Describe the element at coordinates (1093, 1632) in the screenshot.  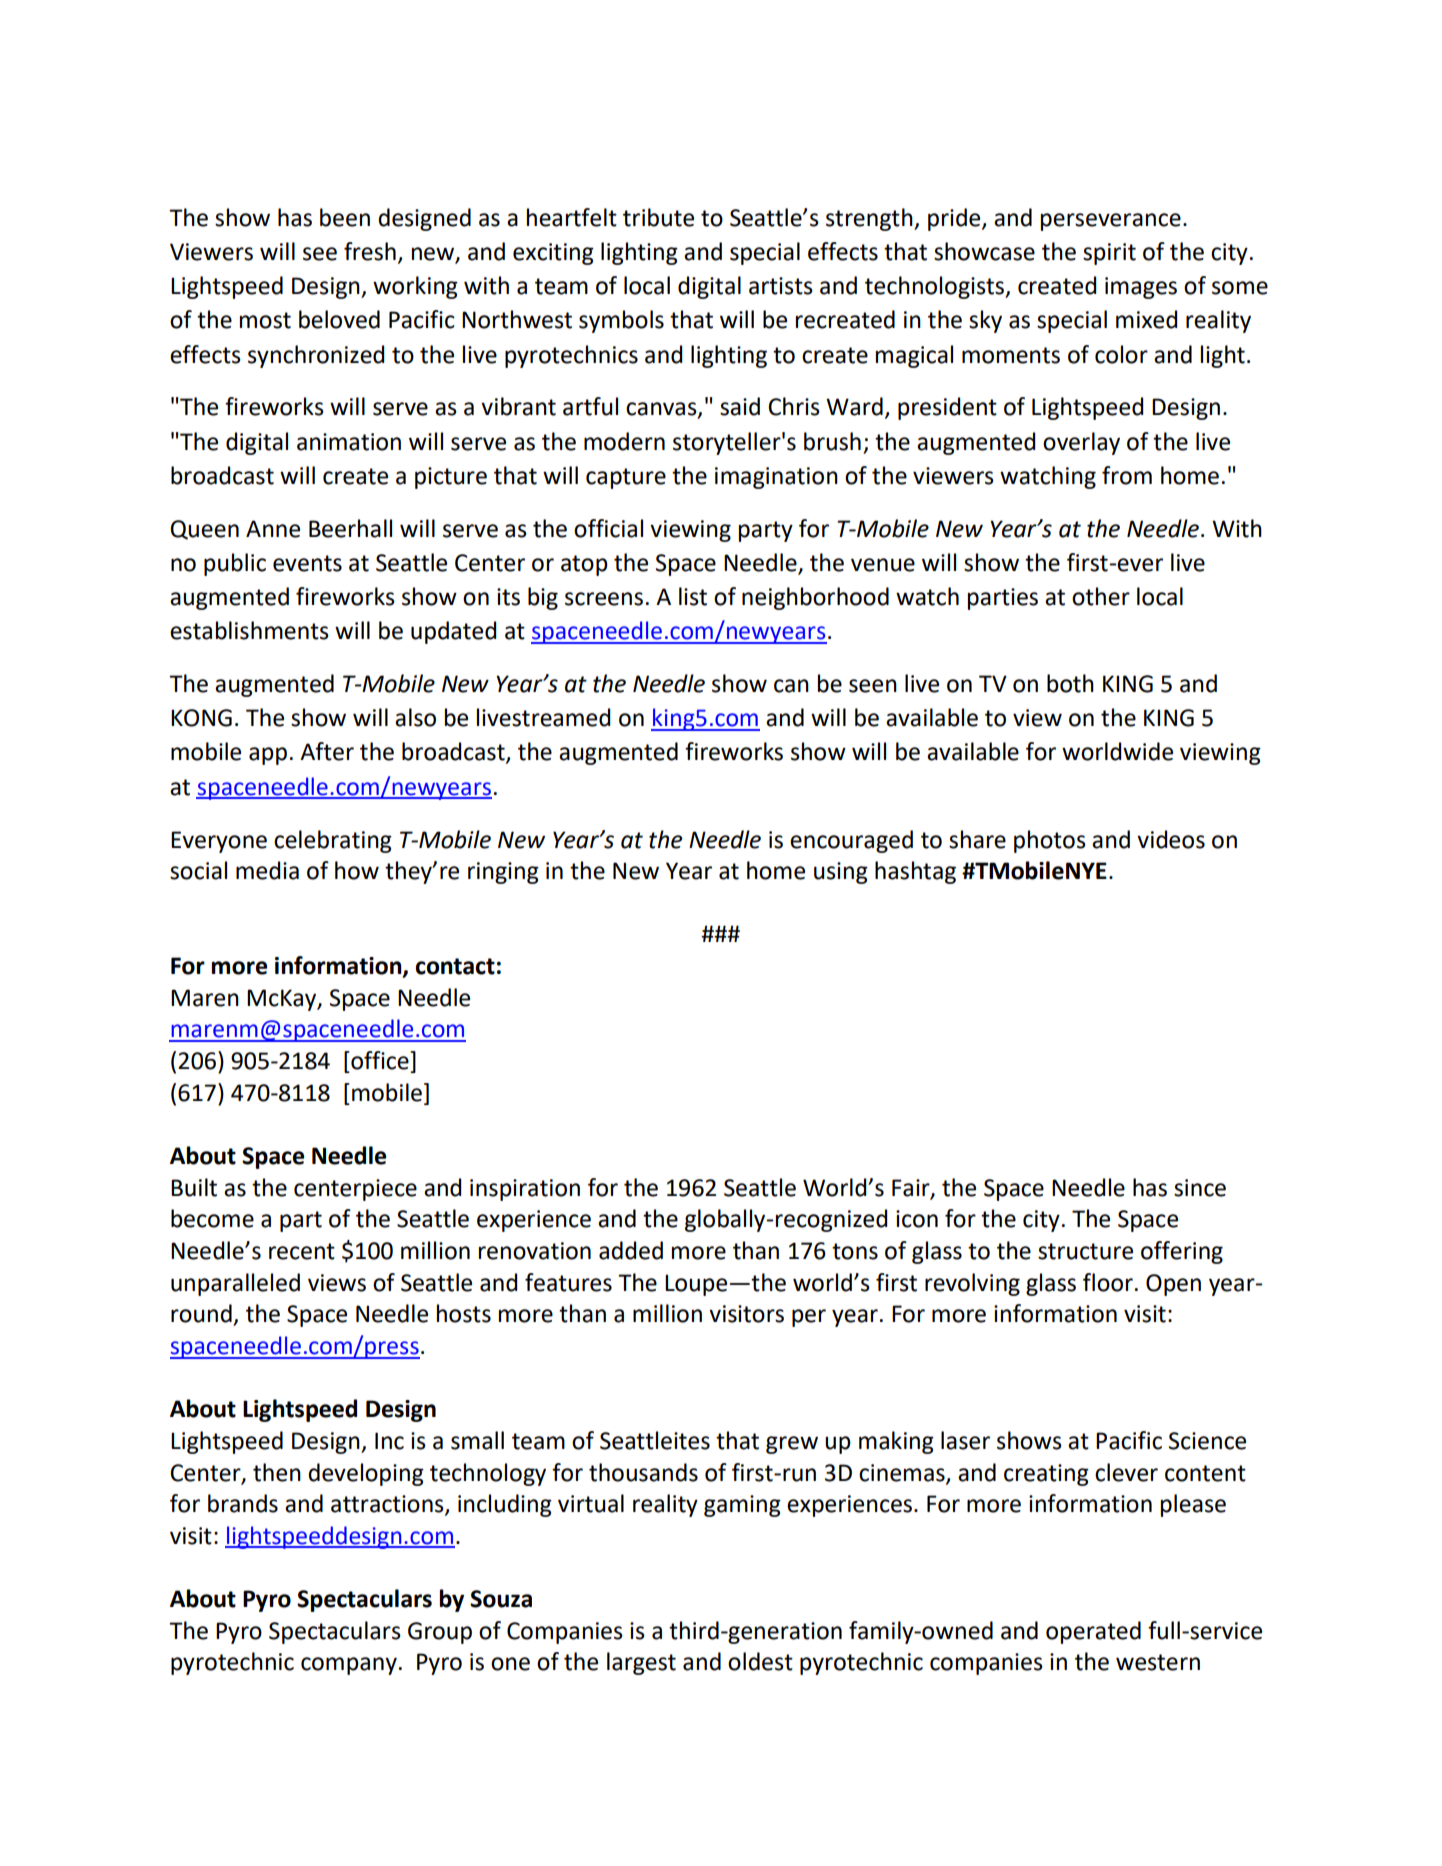
I see `operated` at that location.
